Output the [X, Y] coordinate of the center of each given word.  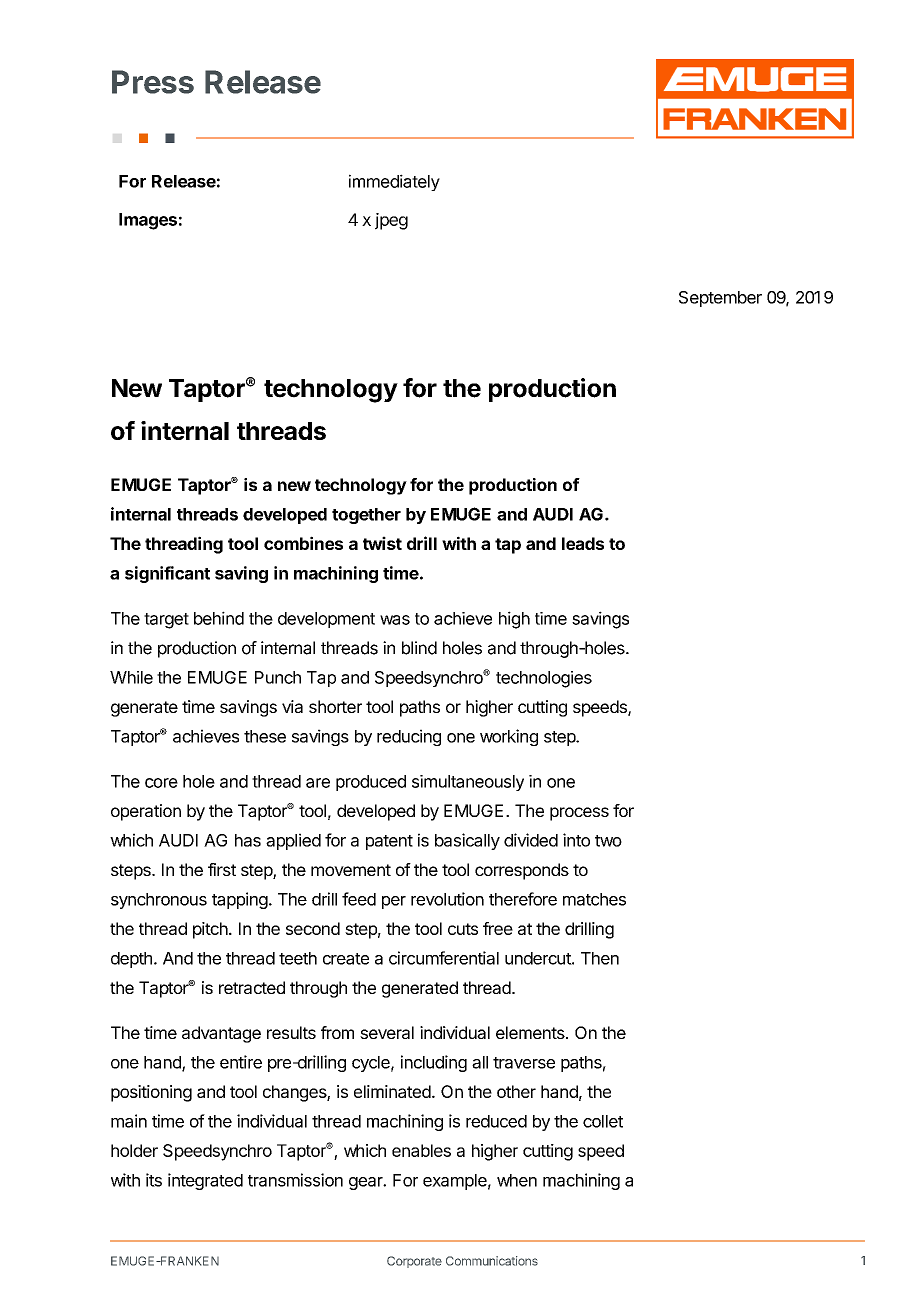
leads [583, 543]
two [608, 841]
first [222, 869]
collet [603, 1121]
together [366, 516]
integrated [205, 1181]
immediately [394, 182]
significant [167, 574]
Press [153, 82]
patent [389, 842]
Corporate [414, 1262]
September [720, 299]
